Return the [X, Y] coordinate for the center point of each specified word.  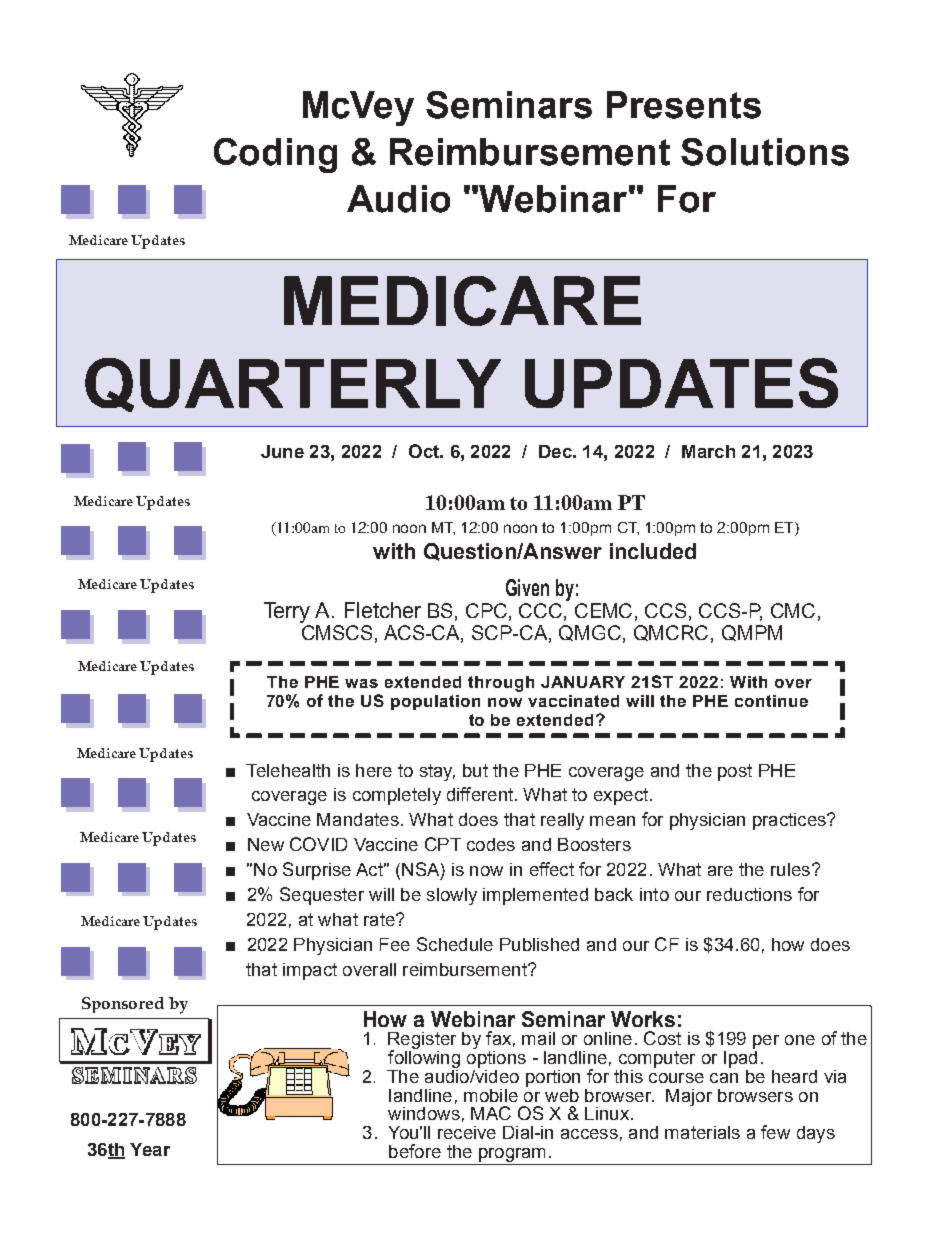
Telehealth [288, 770]
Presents [684, 105]
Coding [275, 155]
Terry [287, 612]
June [282, 451]
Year [150, 1149]
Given [527, 587]
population [435, 702]
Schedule [455, 944]
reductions [749, 894]
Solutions [765, 152]
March [708, 451]
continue [771, 701]
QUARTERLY [293, 385]
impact [310, 971]
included [653, 551]
